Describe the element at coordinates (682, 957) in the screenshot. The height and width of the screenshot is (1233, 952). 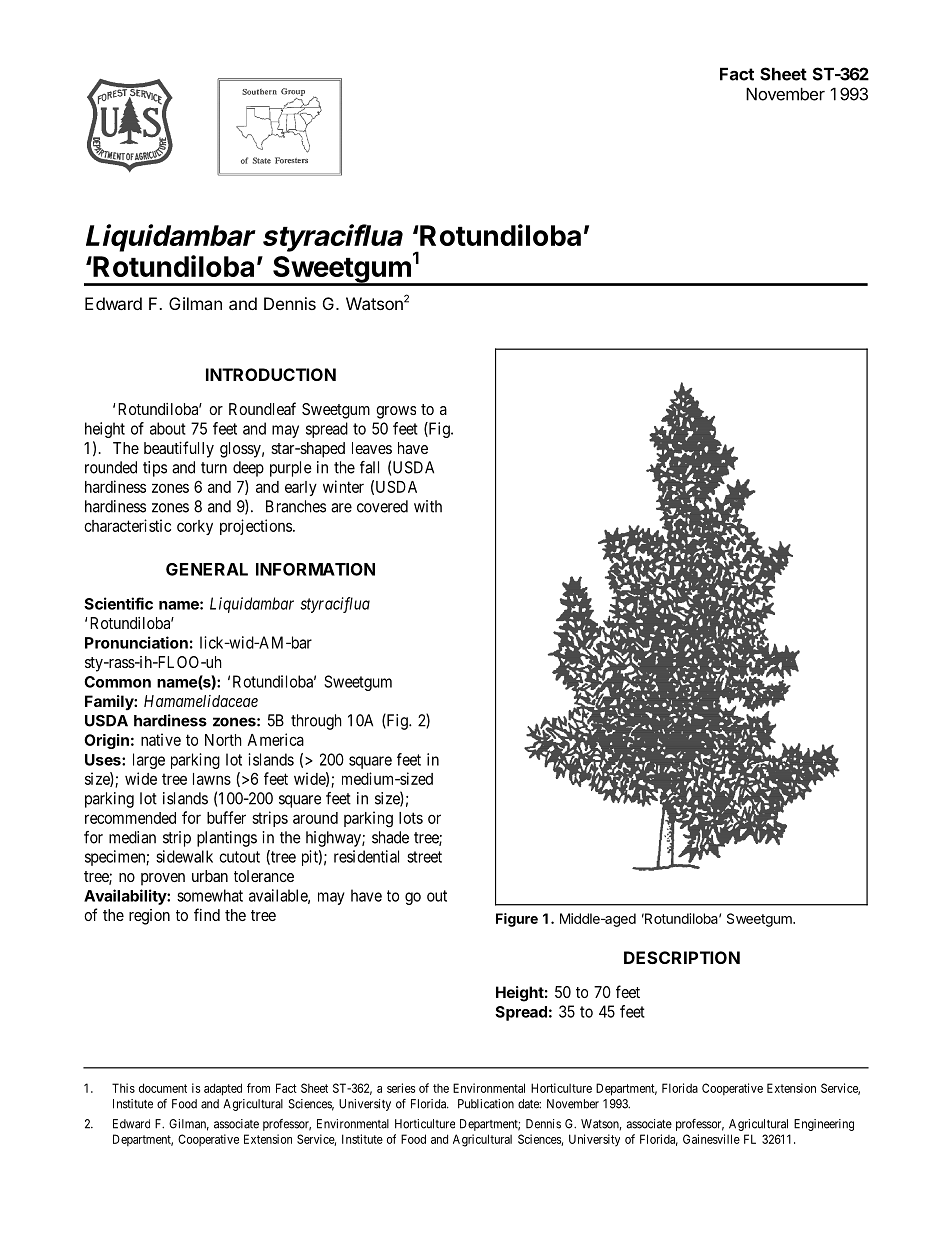
I see `DESCRIPTION` at that location.
